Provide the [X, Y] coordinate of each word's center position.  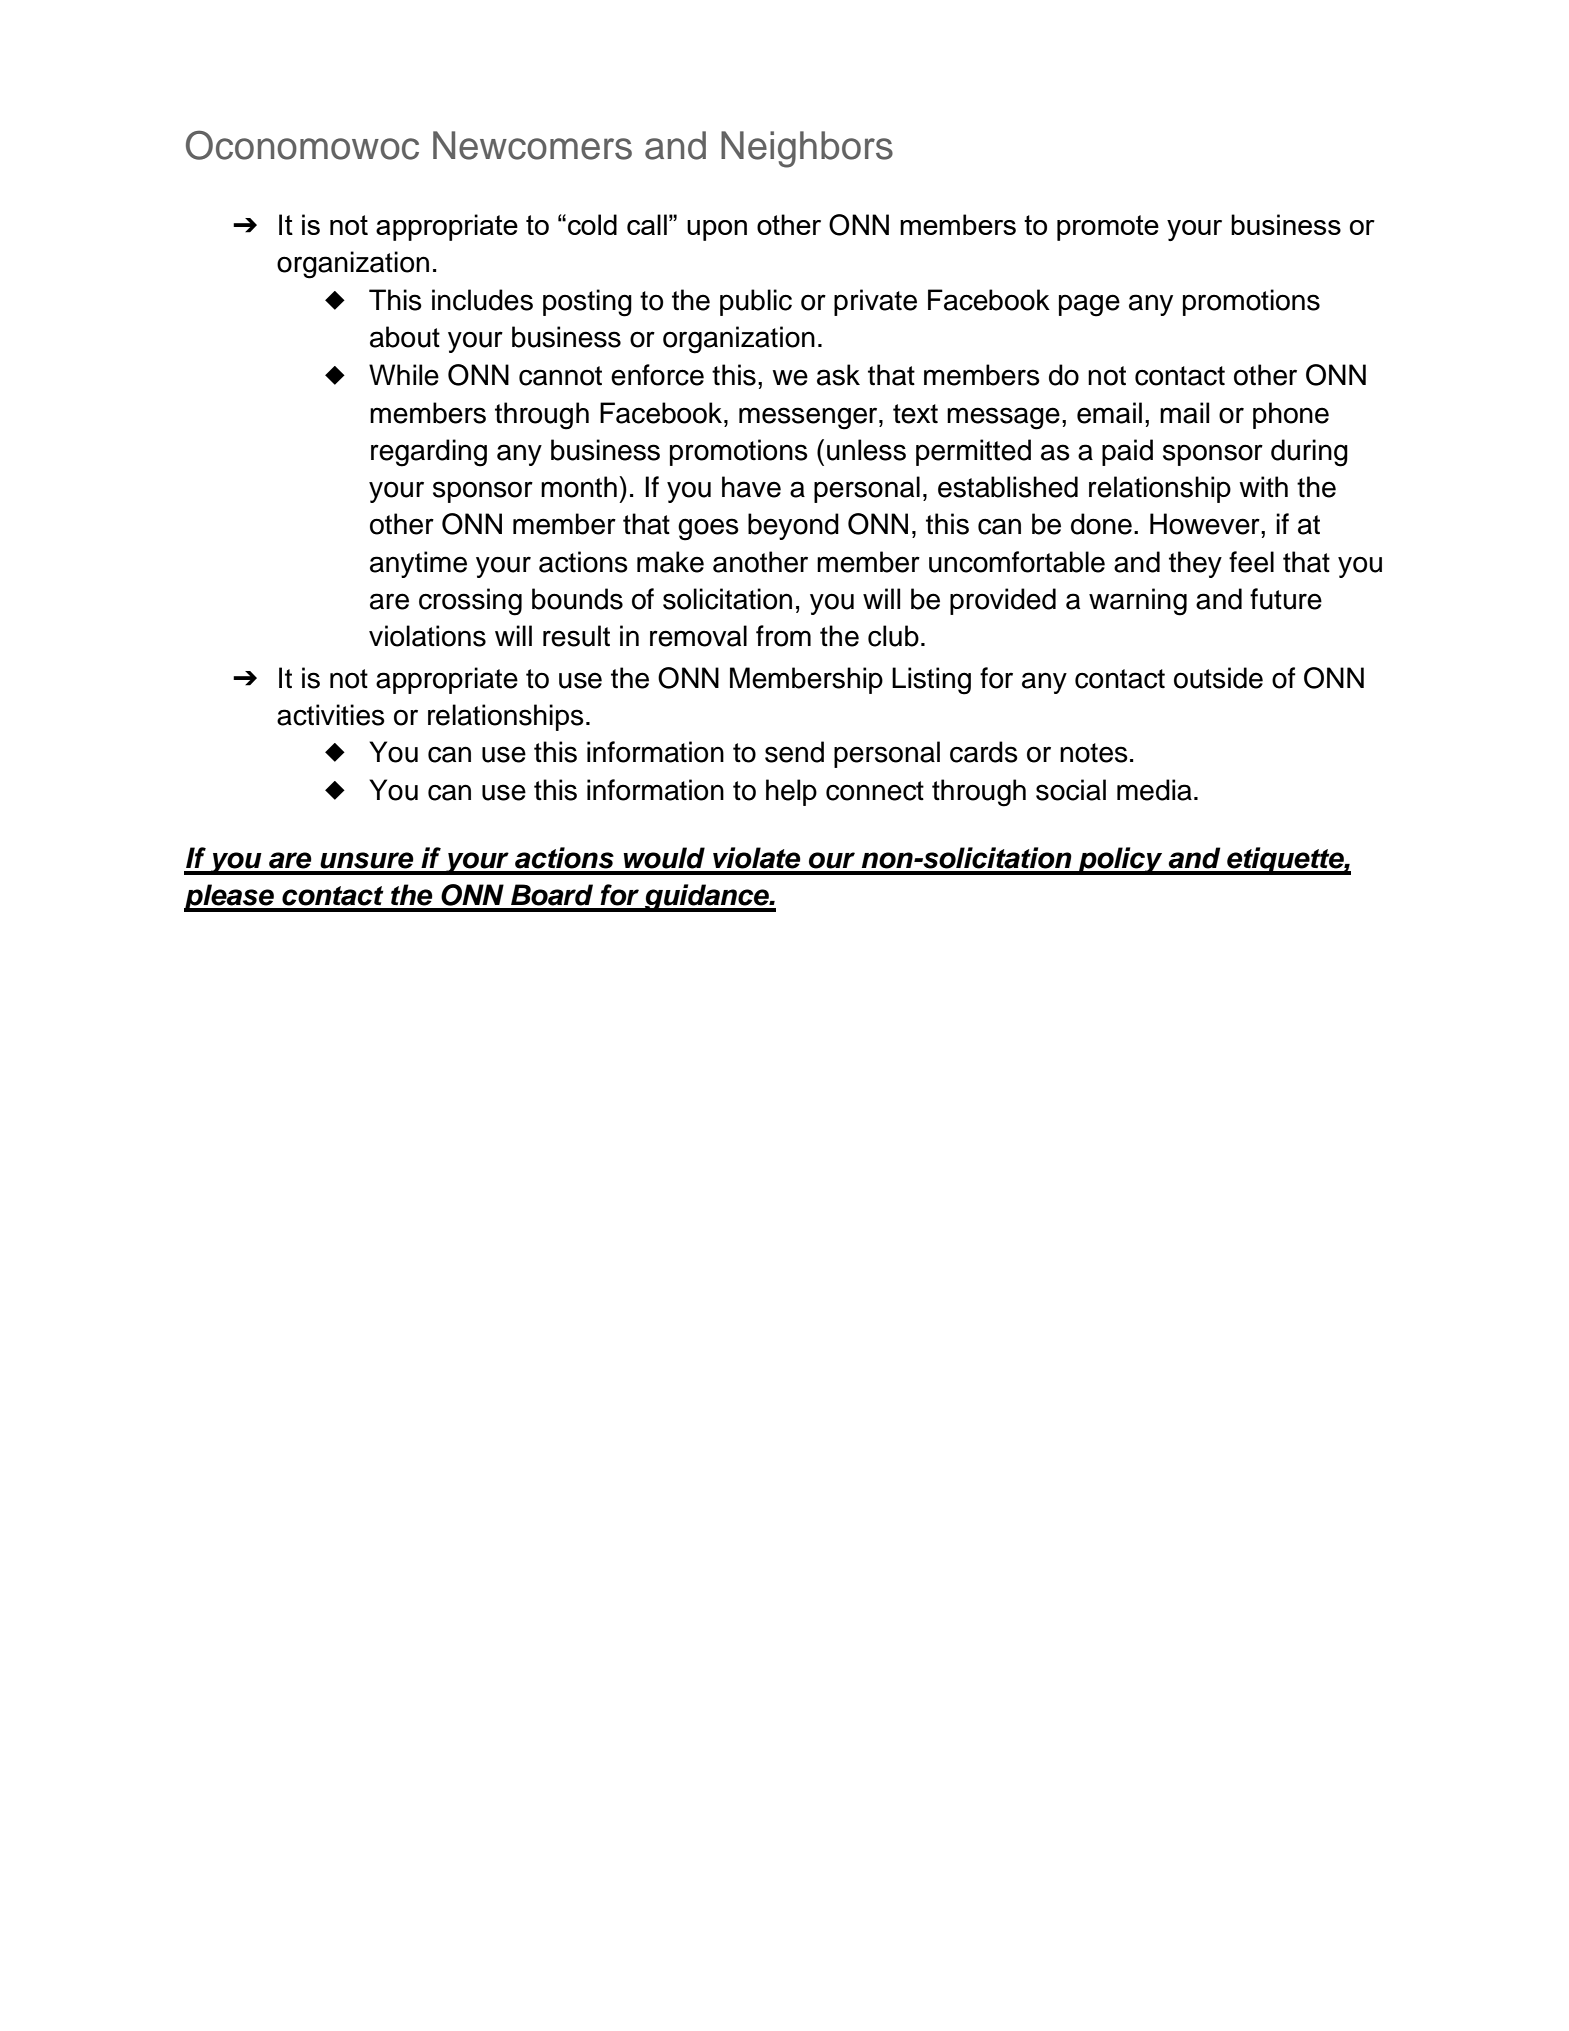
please [230, 898]
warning [1138, 602]
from [783, 636]
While [404, 375]
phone [1291, 415]
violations [427, 636]
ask [838, 375]
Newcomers [532, 145]
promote [1108, 228]
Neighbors [807, 149]
